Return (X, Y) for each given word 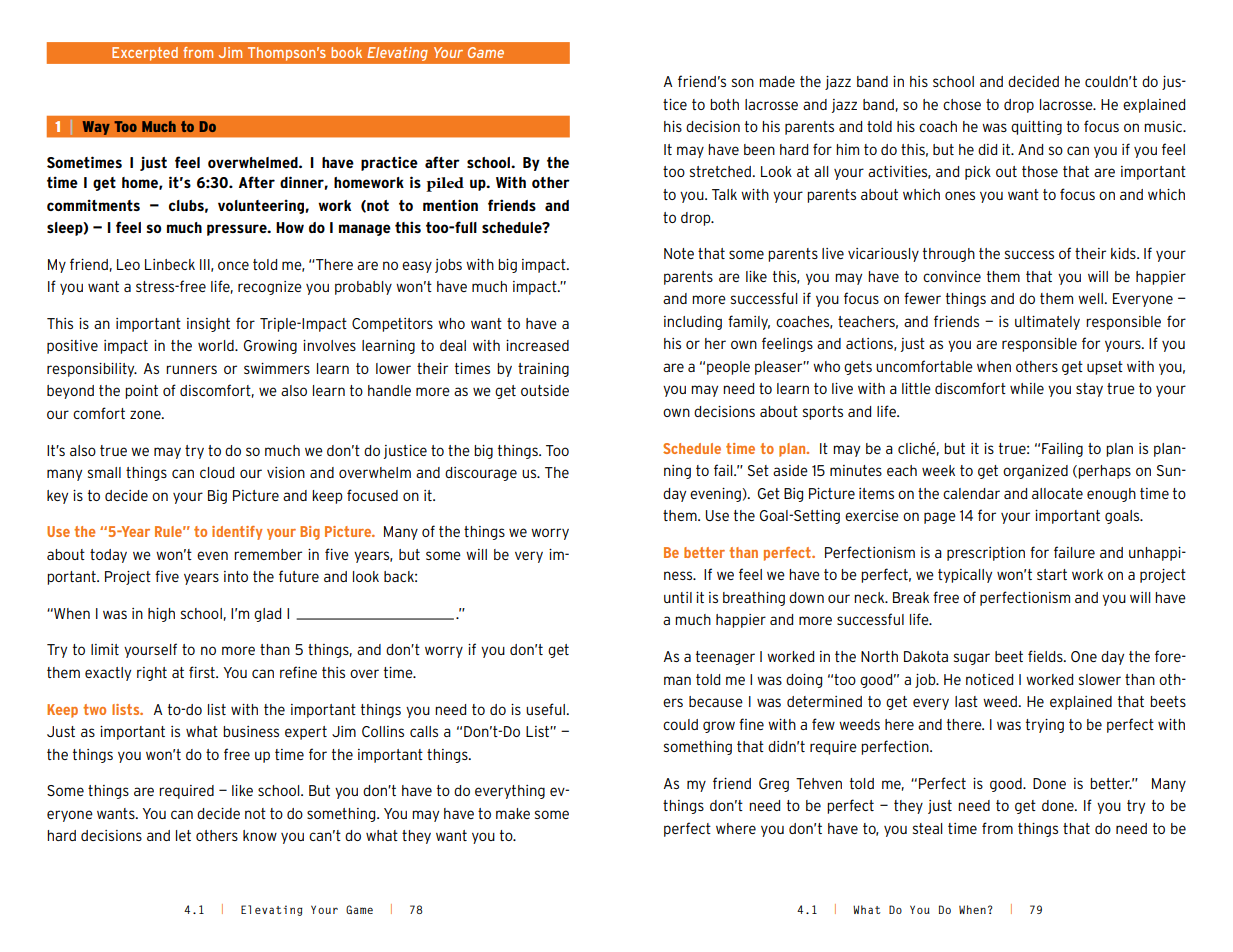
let (183, 835)
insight (208, 325)
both (724, 104)
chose (962, 104)
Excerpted (145, 54)
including (693, 323)
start (1052, 574)
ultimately (1047, 323)
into (236, 576)
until (678, 597)
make (513, 813)
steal (927, 828)
